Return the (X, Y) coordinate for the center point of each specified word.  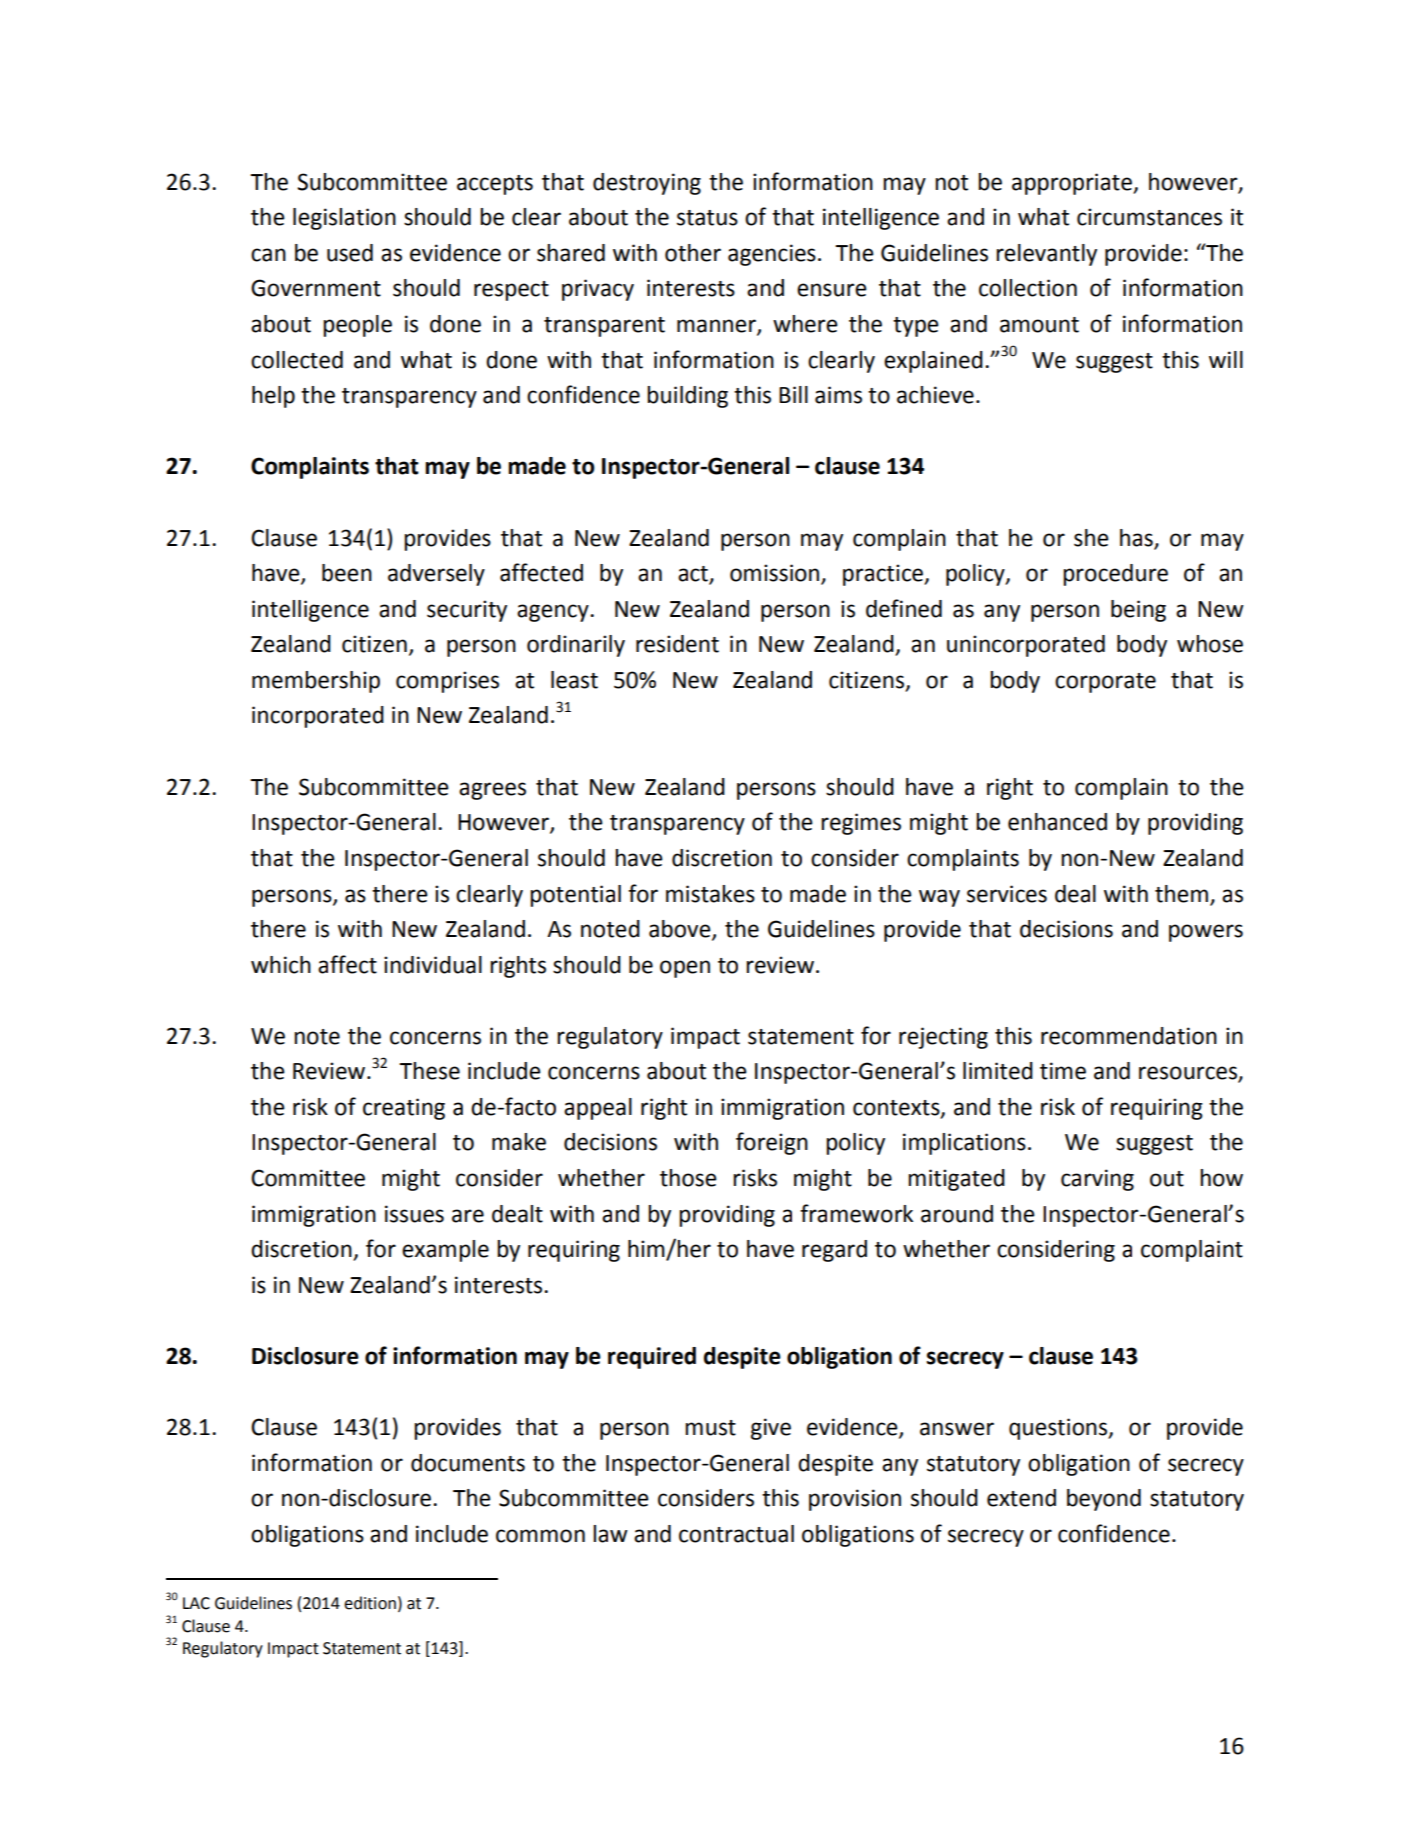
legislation (344, 219)
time (1063, 1071)
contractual (736, 1534)
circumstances (1149, 217)
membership (316, 682)
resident (677, 644)
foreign (772, 1143)
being (1138, 611)
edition (370, 1603)
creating (404, 1109)
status (707, 218)
